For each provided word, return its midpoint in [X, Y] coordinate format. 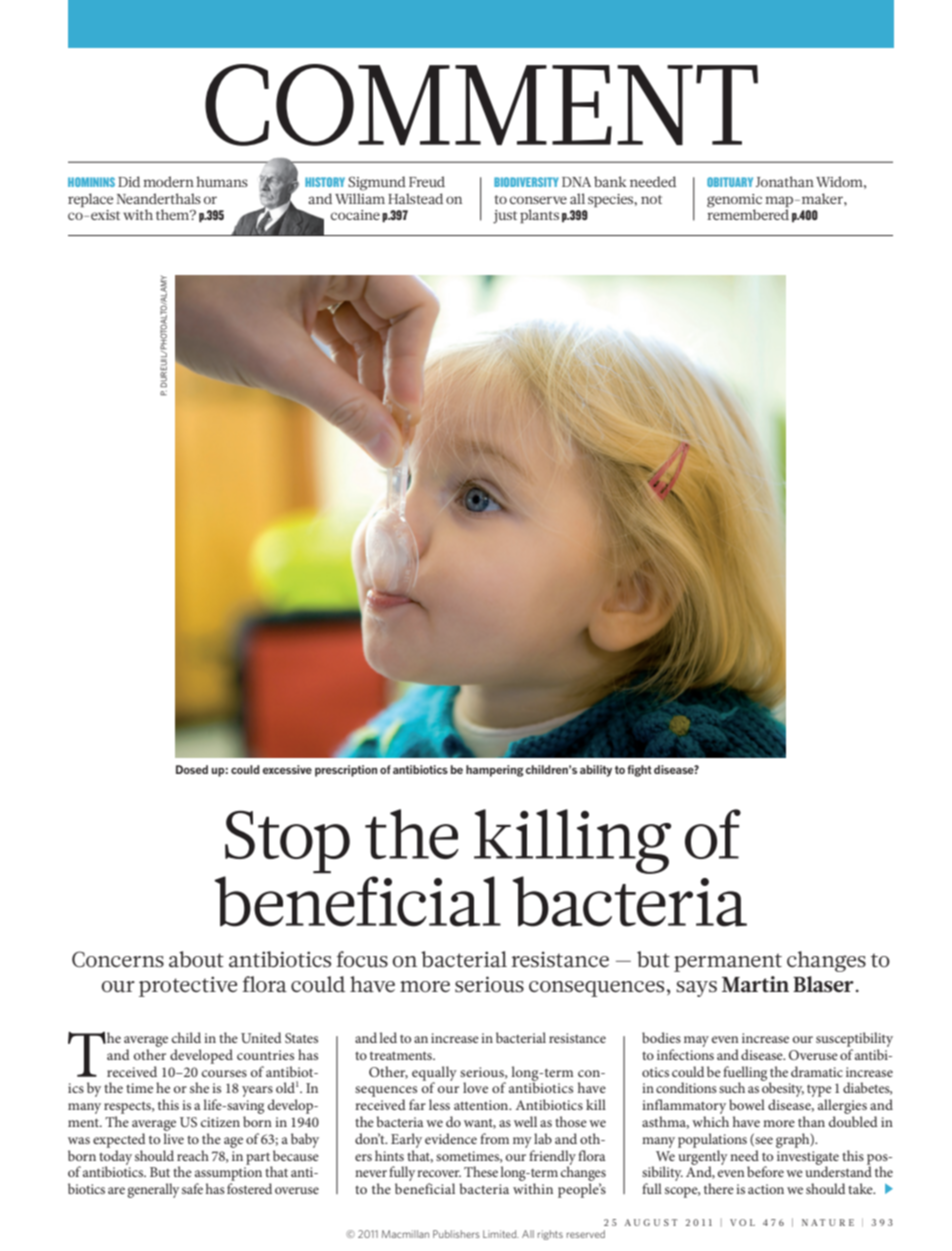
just [505, 217]
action [766, 1189]
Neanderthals [158, 198]
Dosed [192, 769]
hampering [495, 771]
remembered [748, 213]
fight [639, 771]
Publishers [456, 1234]
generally [153, 1190]
